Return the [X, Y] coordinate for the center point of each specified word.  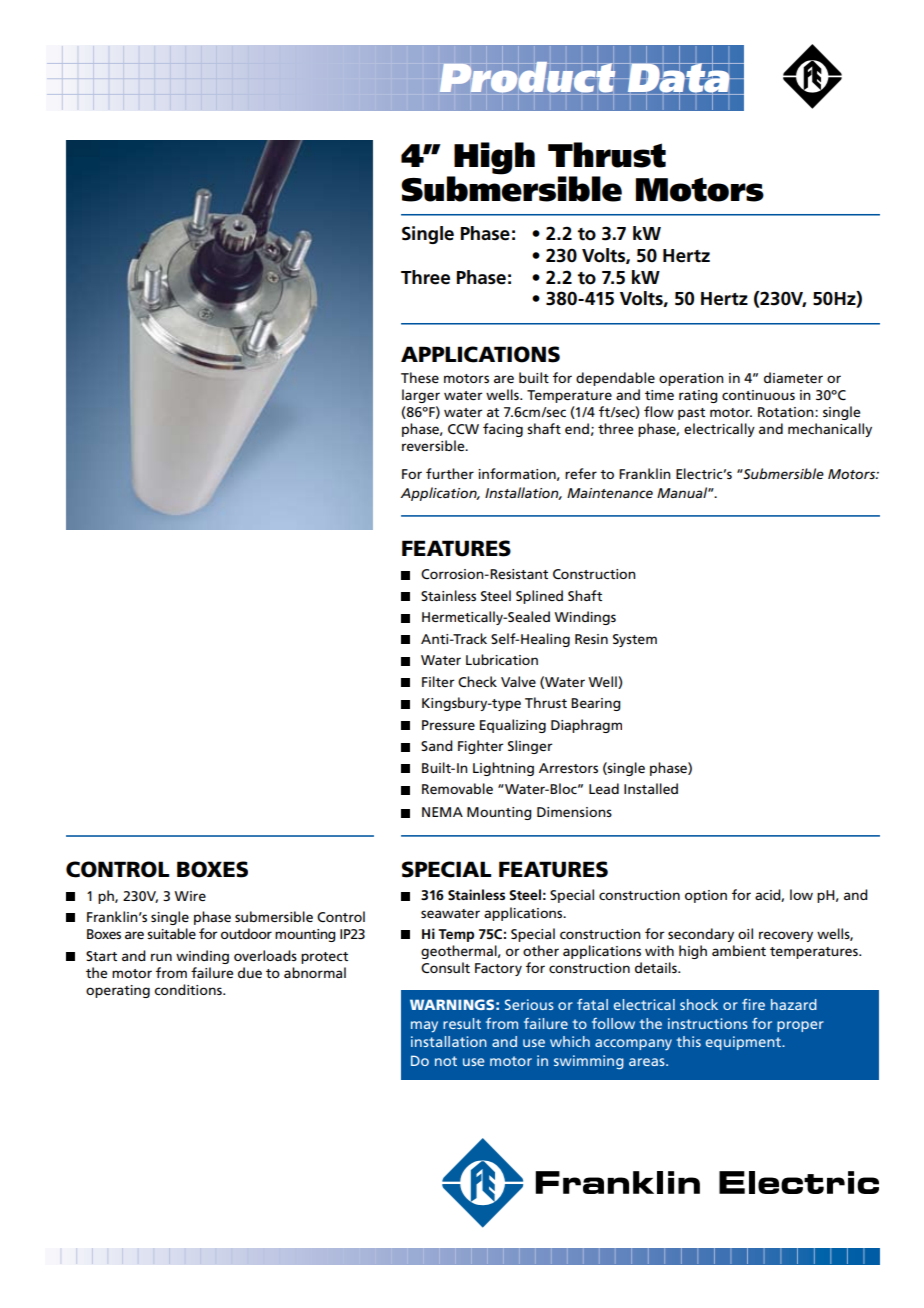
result [462, 1023]
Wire [190, 896]
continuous [758, 395]
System [635, 640]
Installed [651, 788]
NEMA [442, 812]
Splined [539, 597]
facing [503, 430]
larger [421, 396]
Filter [438, 681]
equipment [744, 1043]
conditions [189, 989]
